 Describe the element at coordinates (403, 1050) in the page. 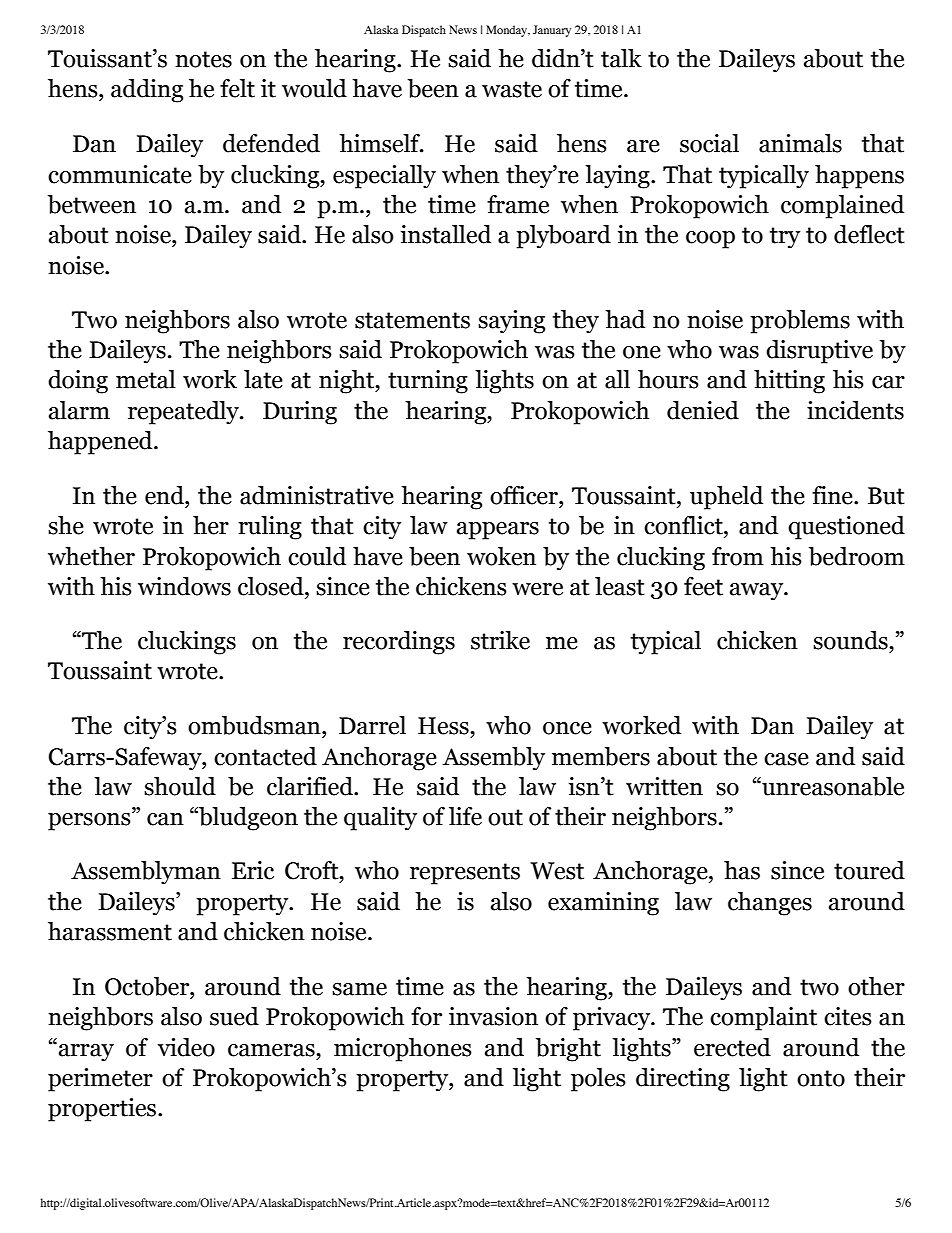

I see `microphones` at that location.
